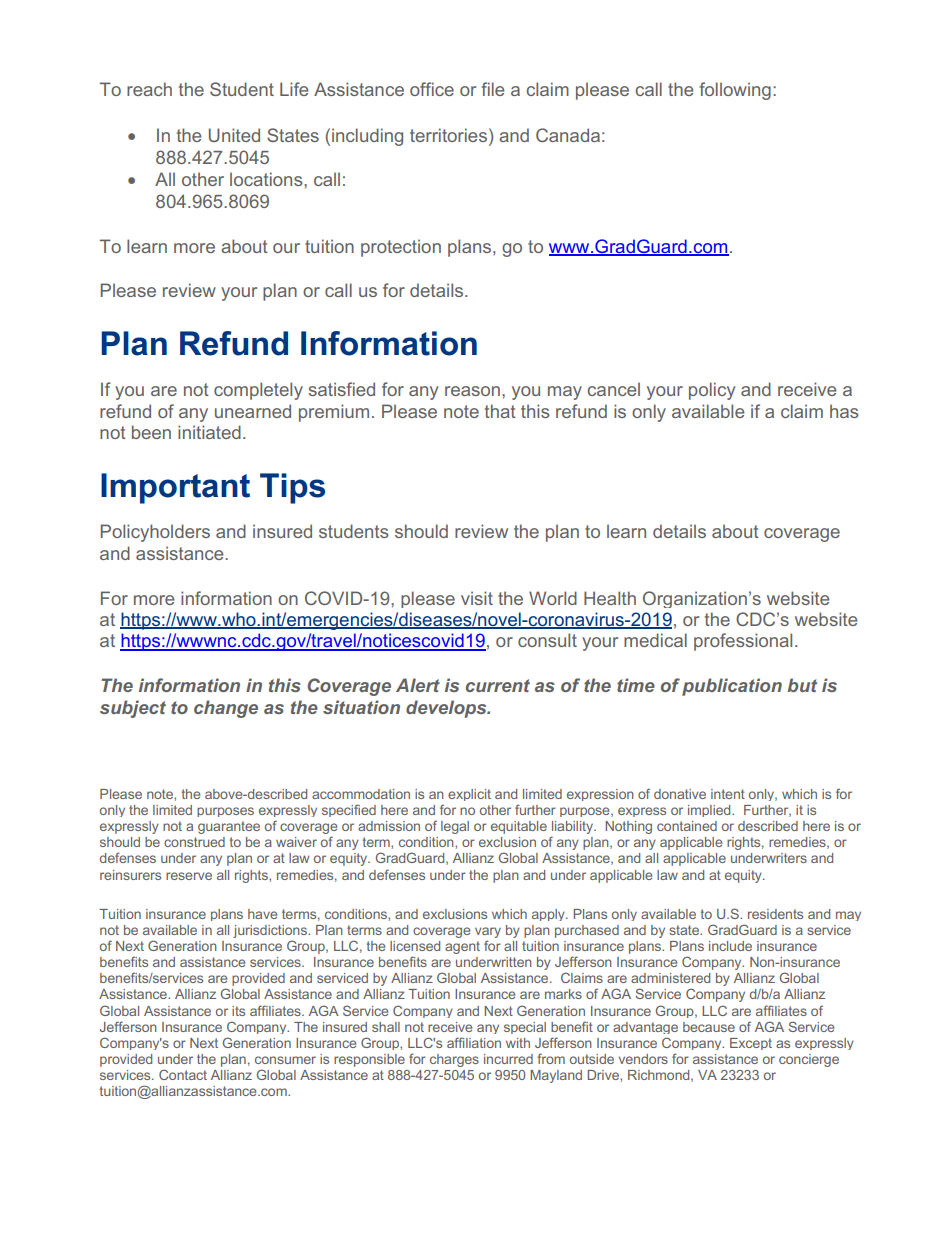  Describe the element at coordinates (474, 1042) in the page. I see `affiliation` at that location.
